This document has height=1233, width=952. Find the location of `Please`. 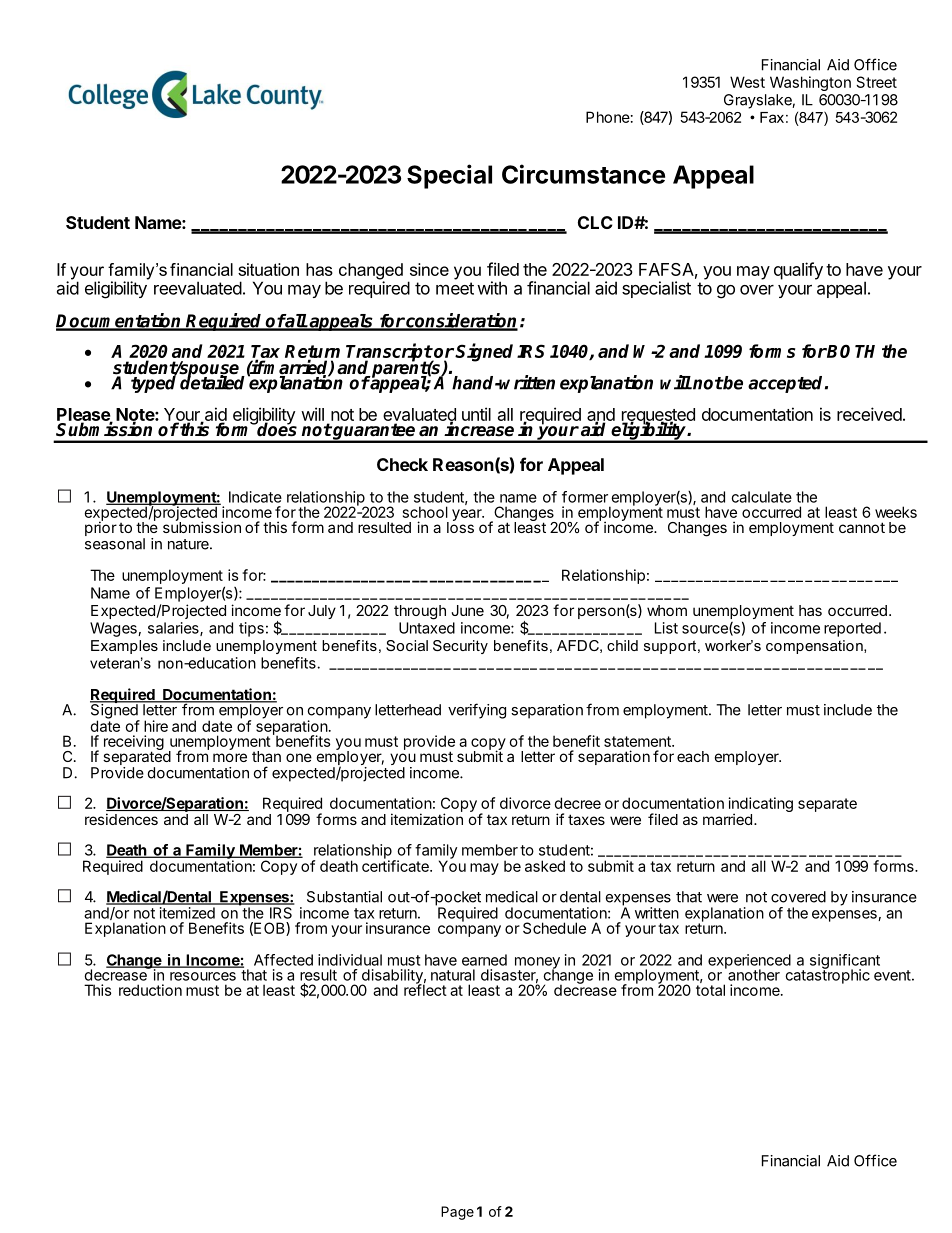

Please is located at coordinates (84, 415).
